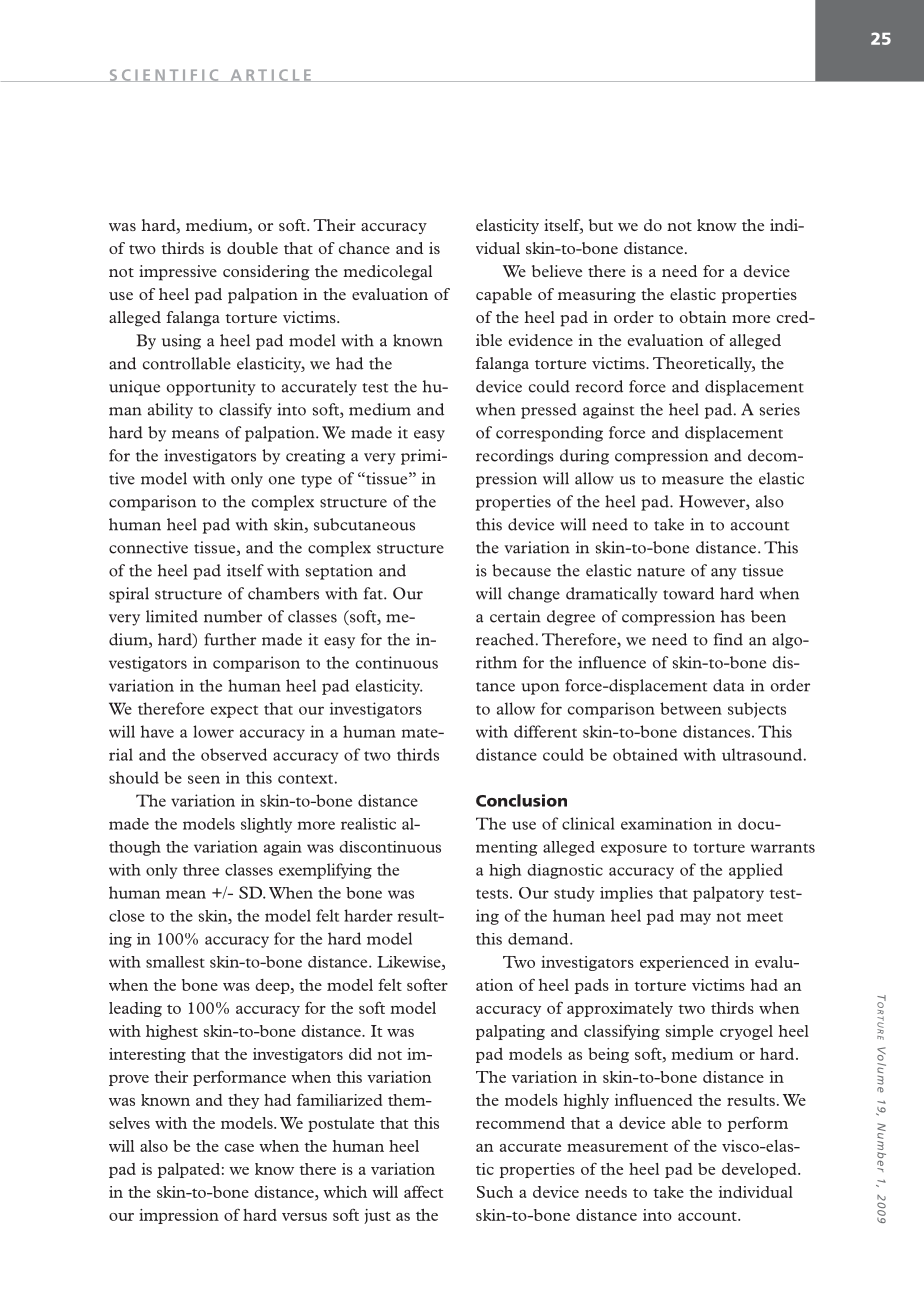 The image size is (924, 1305). I want to click on but, so click(601, 225).
